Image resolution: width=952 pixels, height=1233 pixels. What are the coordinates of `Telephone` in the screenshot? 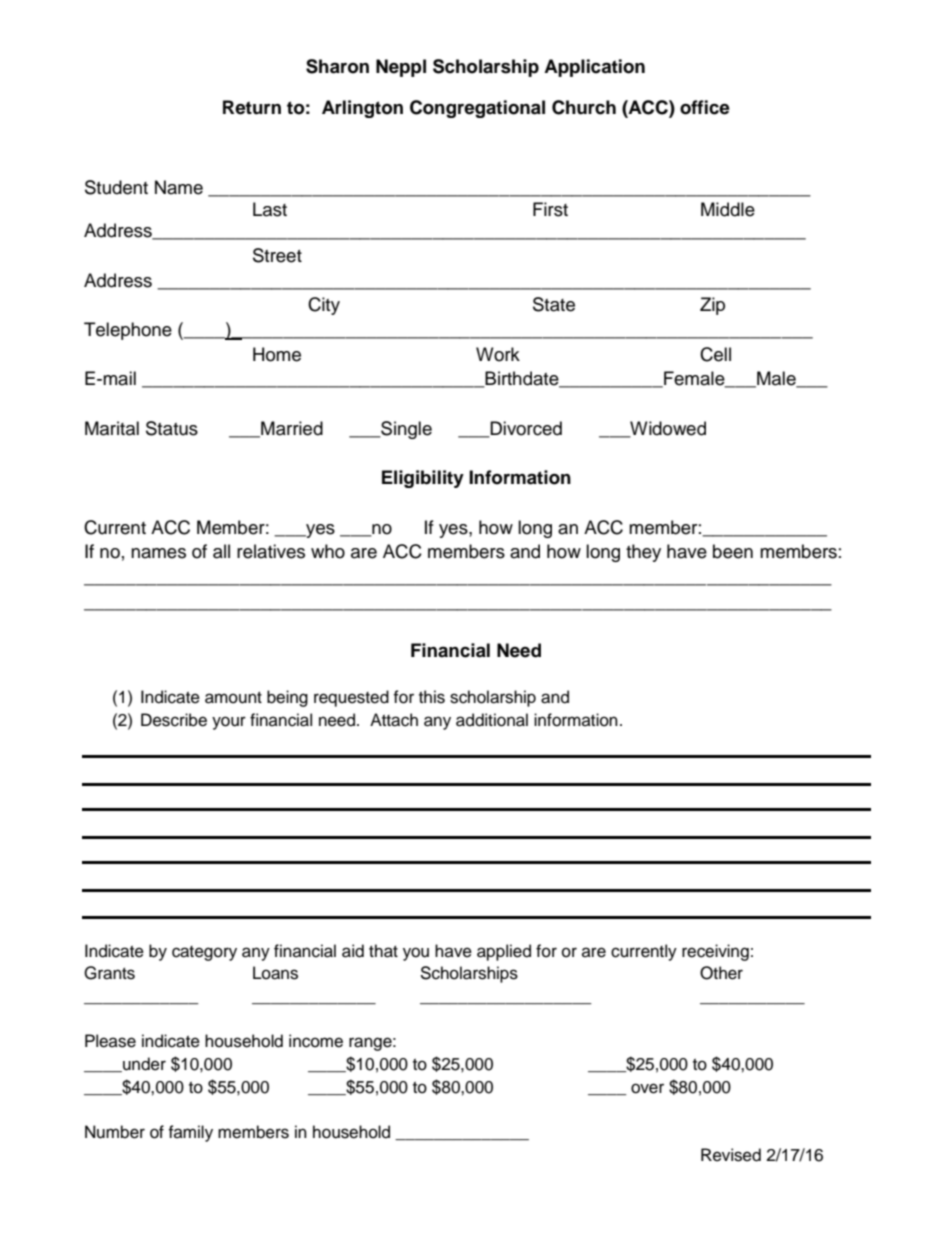 It's located at (128, 331).
